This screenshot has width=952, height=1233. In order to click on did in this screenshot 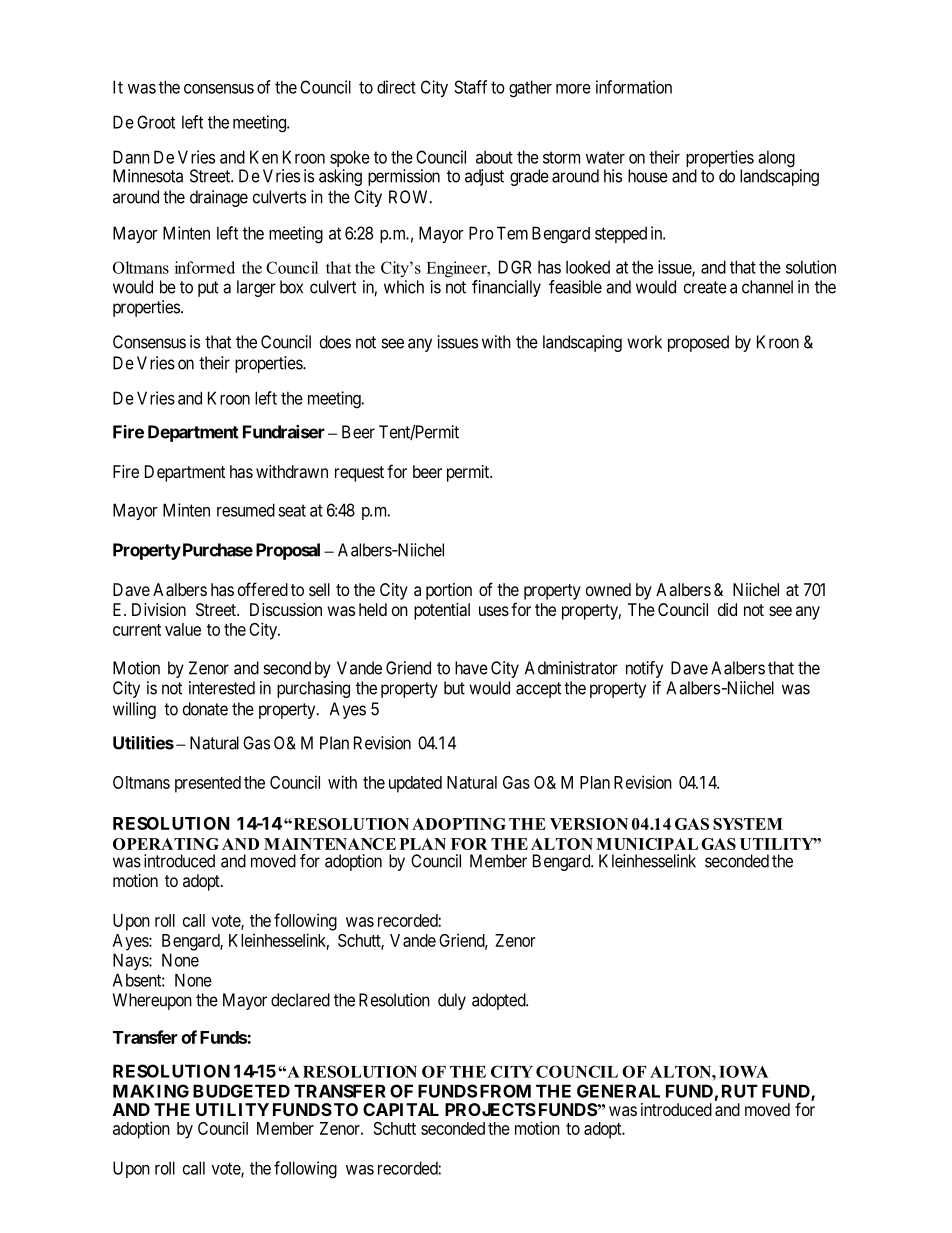, I will do `click(727, 609)`.
